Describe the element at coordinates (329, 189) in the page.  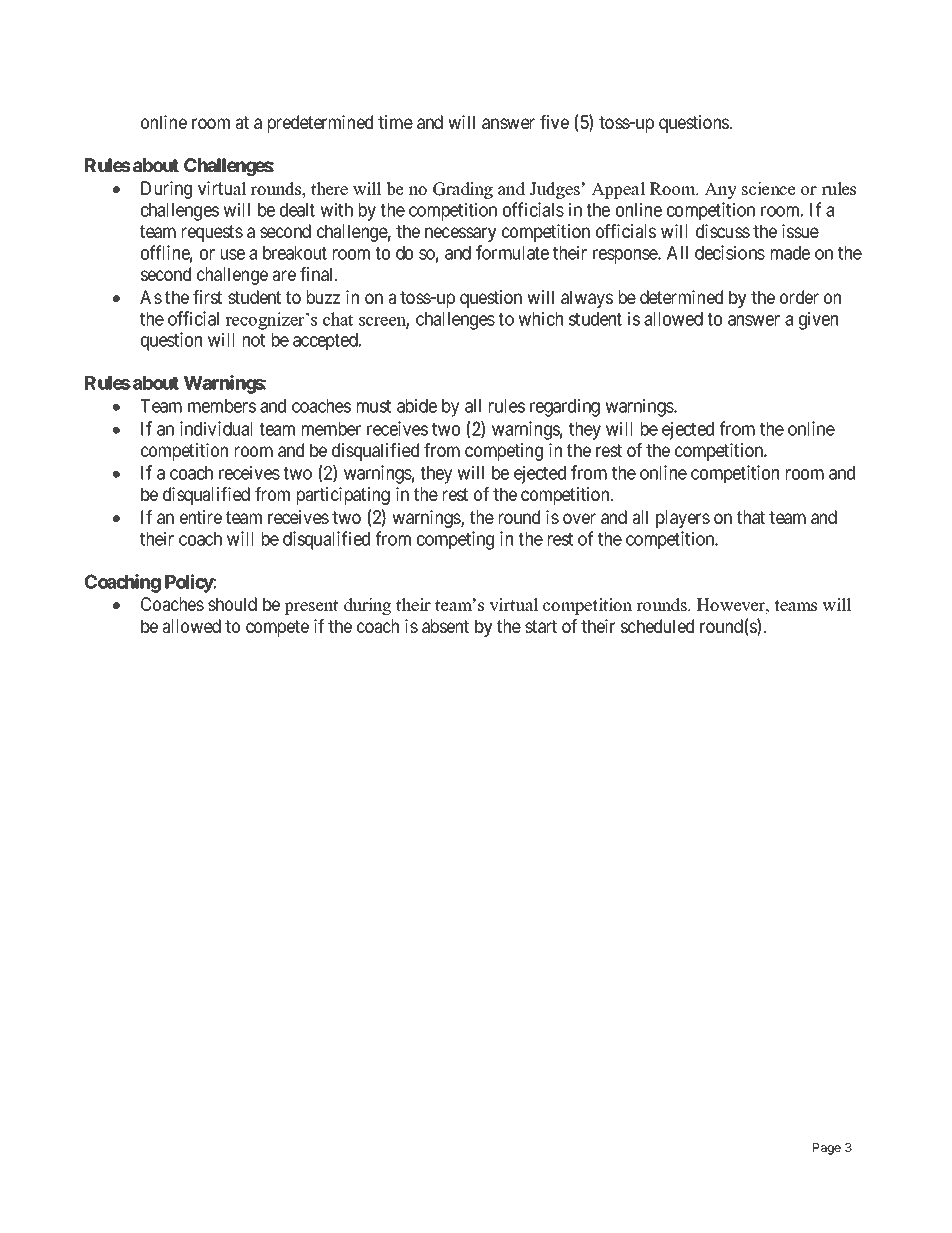
I see `there` at that location.
